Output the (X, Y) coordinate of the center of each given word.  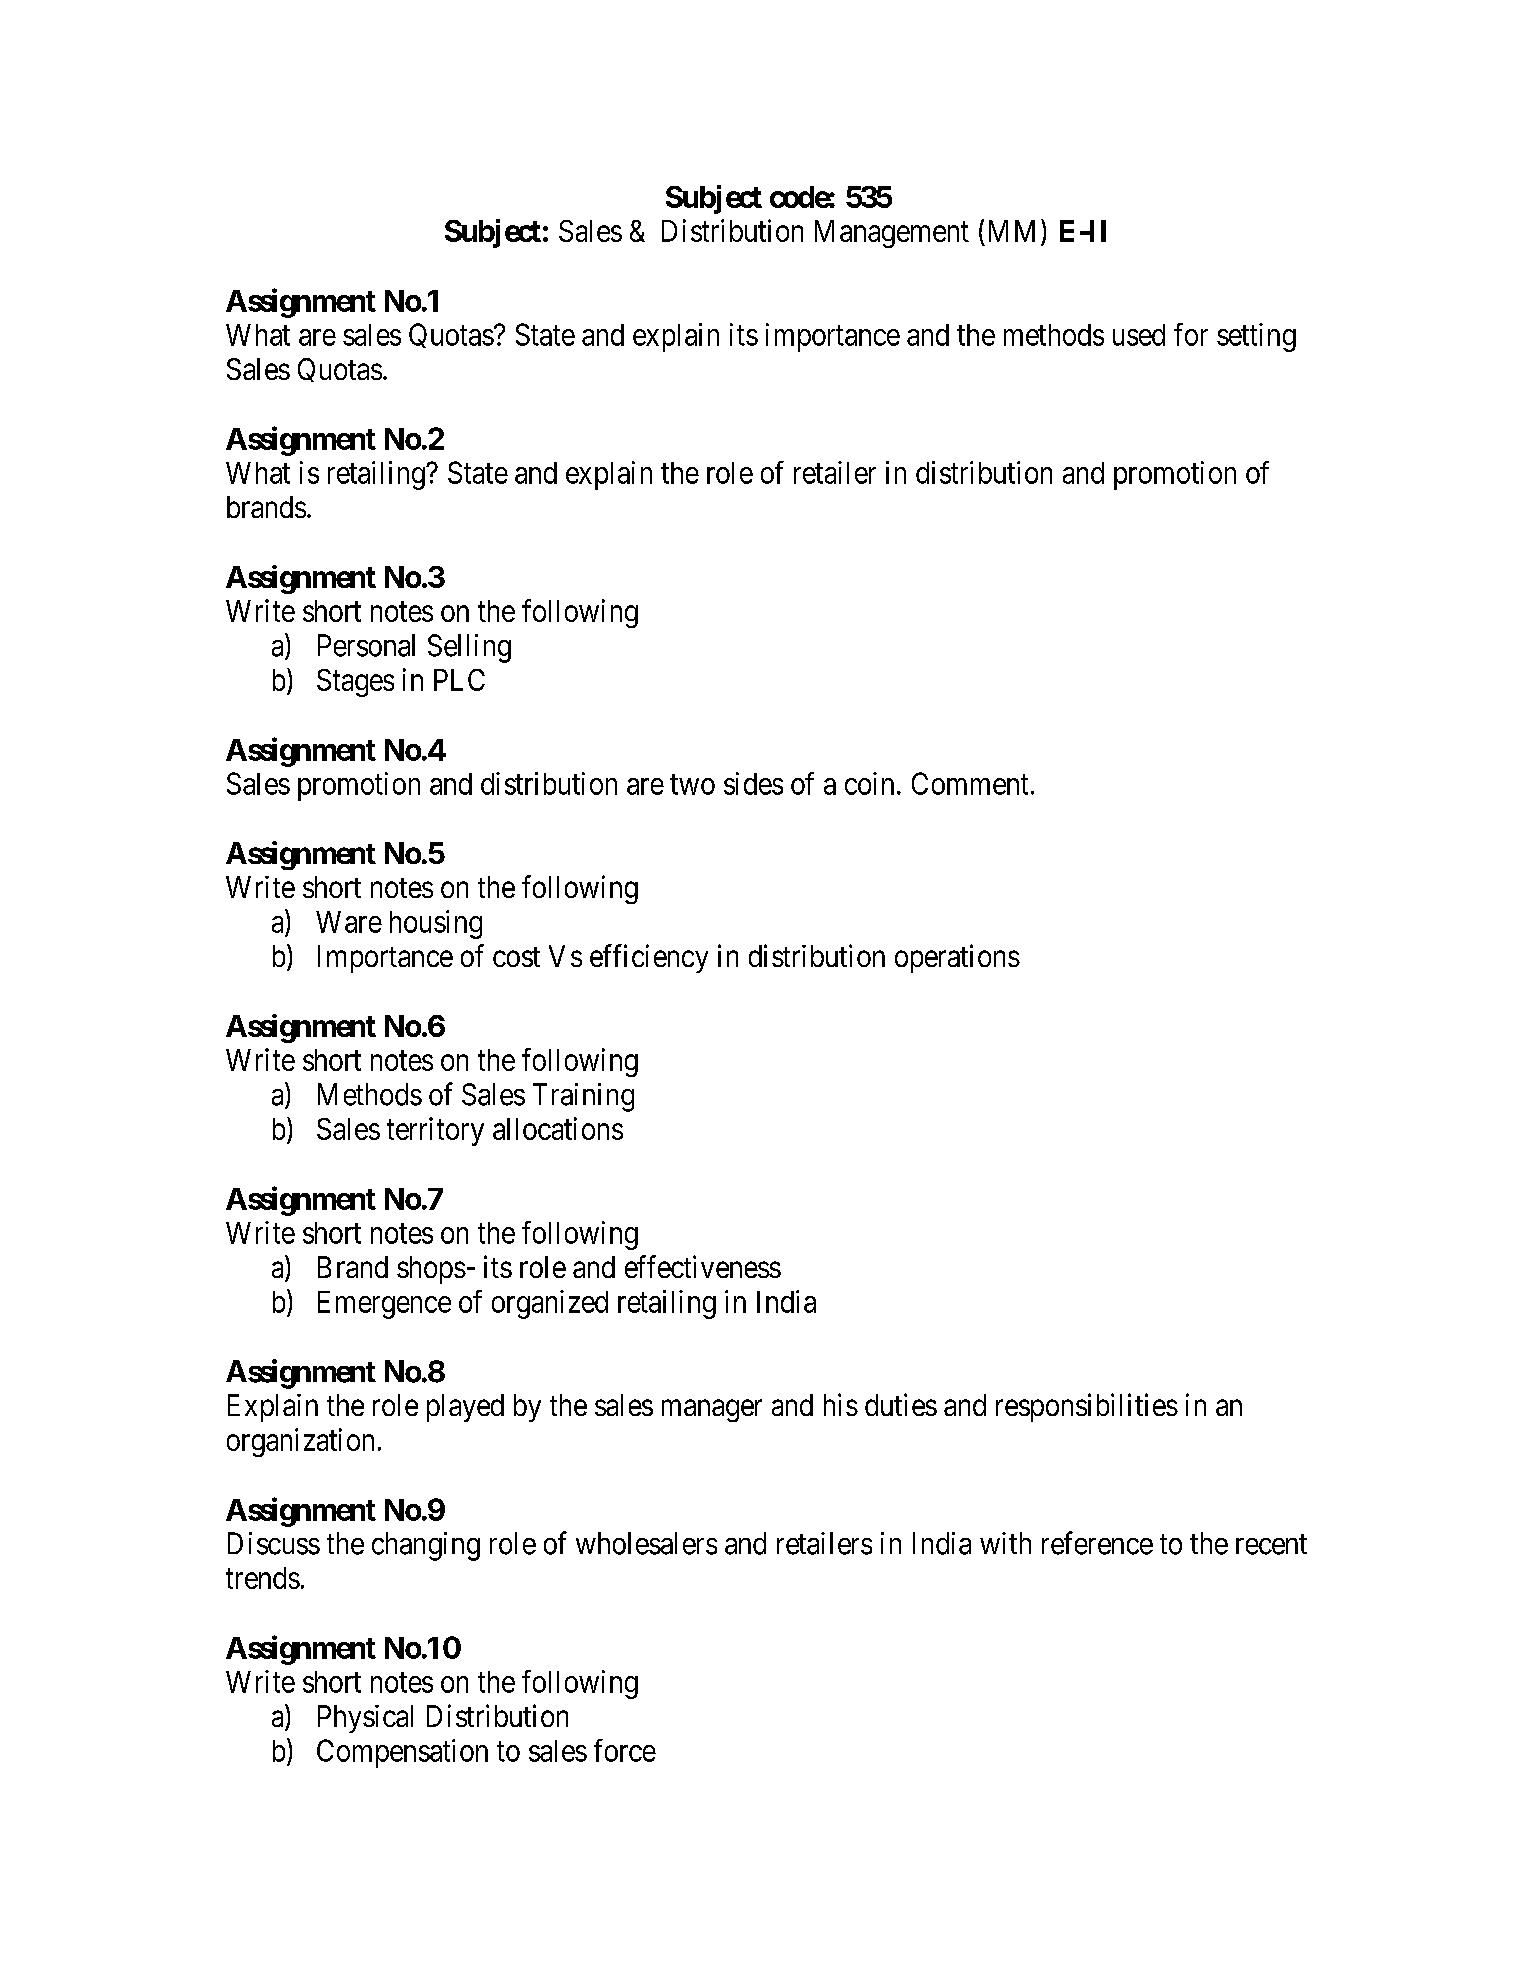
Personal (366, 645)
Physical (365, 1719)
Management (892, 234)
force (625, 1750)
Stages (355, 683)
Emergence (384, 1305)
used (1139, 335)
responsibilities (1087, 1407)
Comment (970, 783)
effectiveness (703, 1266)
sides (753, 783)
